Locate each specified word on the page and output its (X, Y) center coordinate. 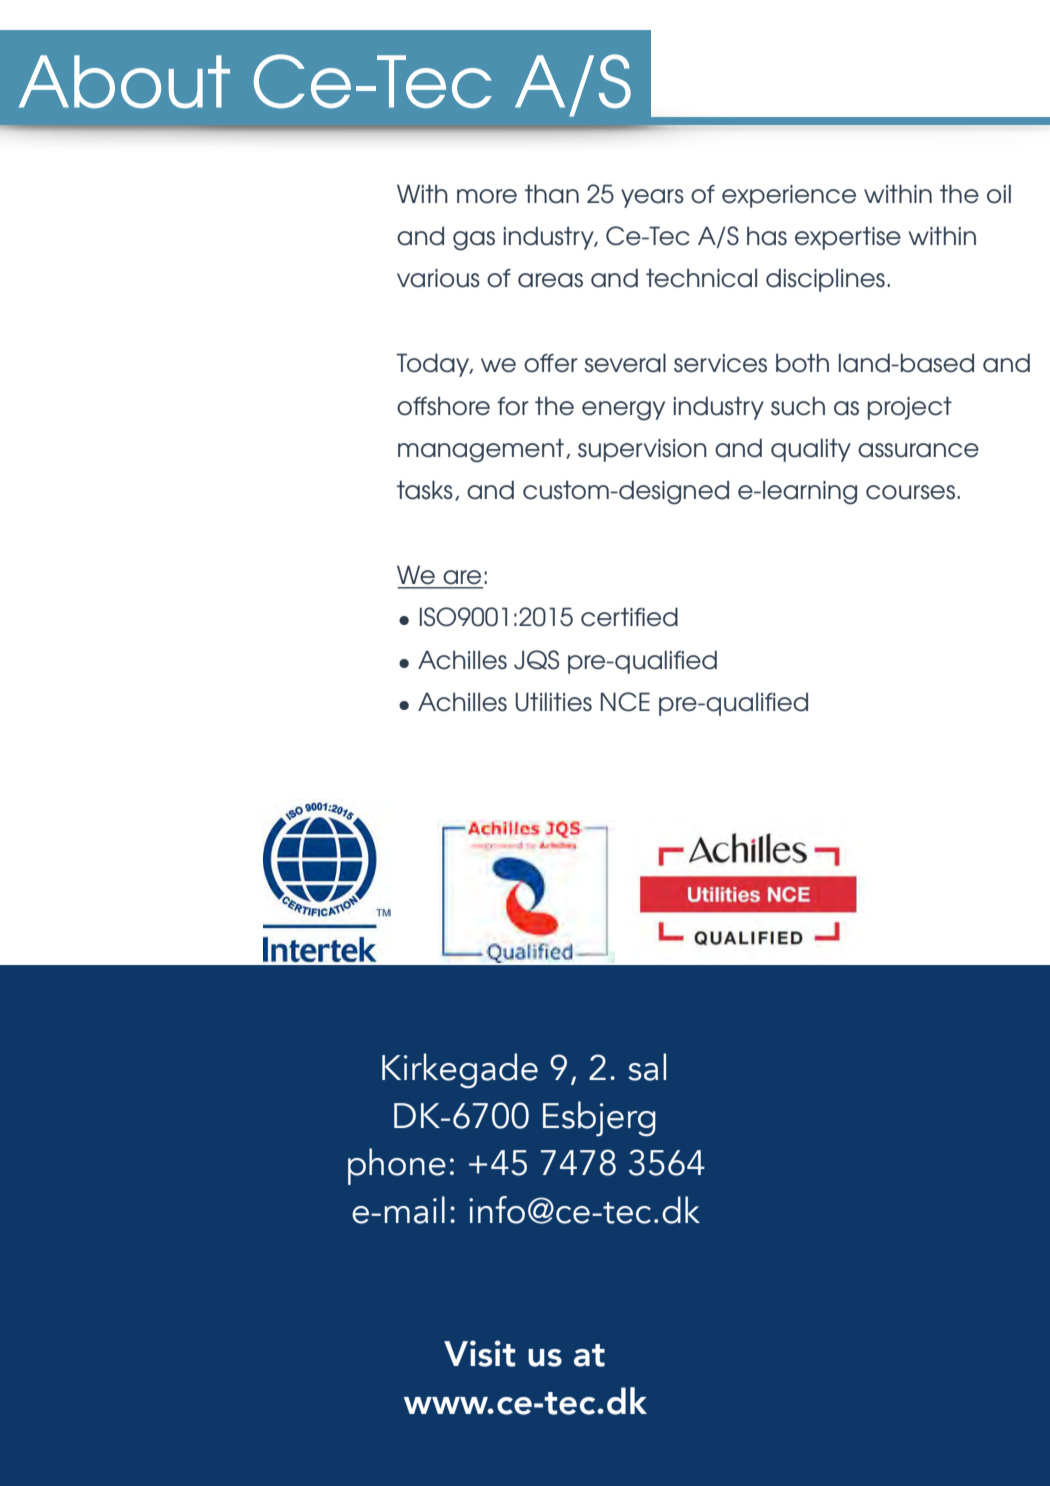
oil (999, 194)
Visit (479, 1353)
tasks (425, 490)
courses (910, 492)
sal (647, 1067)
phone (397, 1166)
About (124, 81)
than (552, 194)
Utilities (554, 702)
